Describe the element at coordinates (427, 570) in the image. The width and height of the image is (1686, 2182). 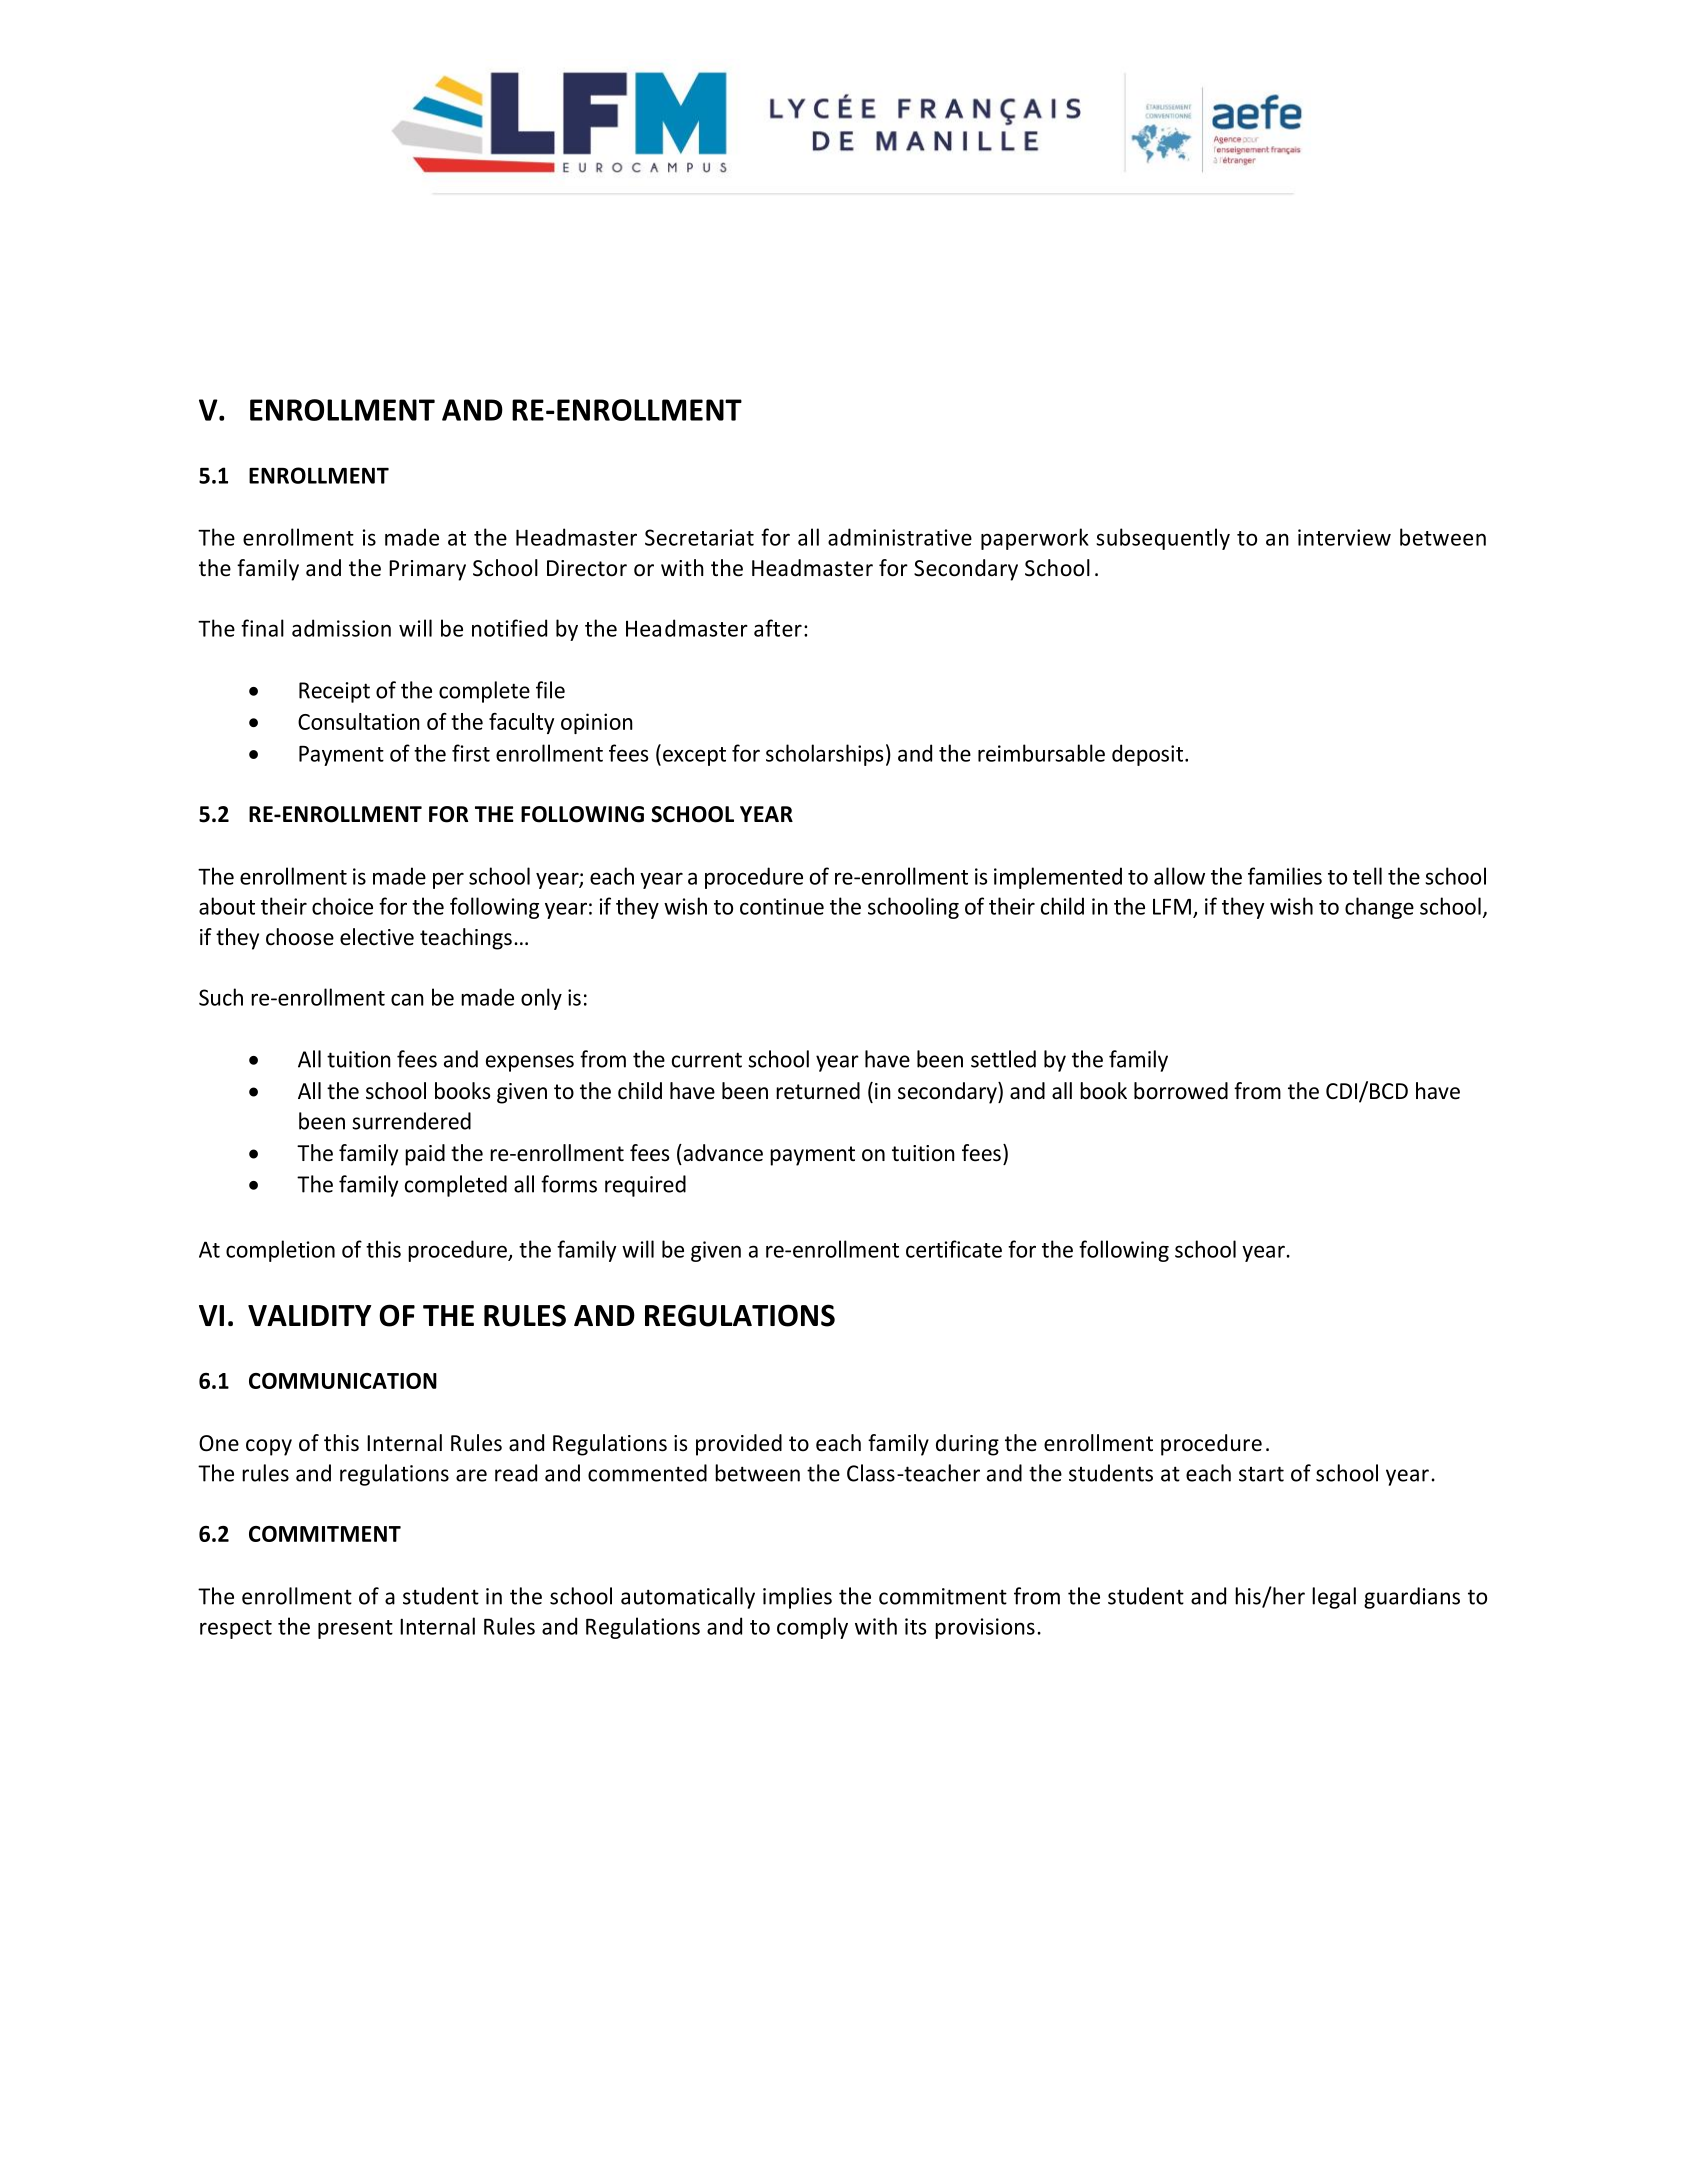
I see `Primary` at that location.
